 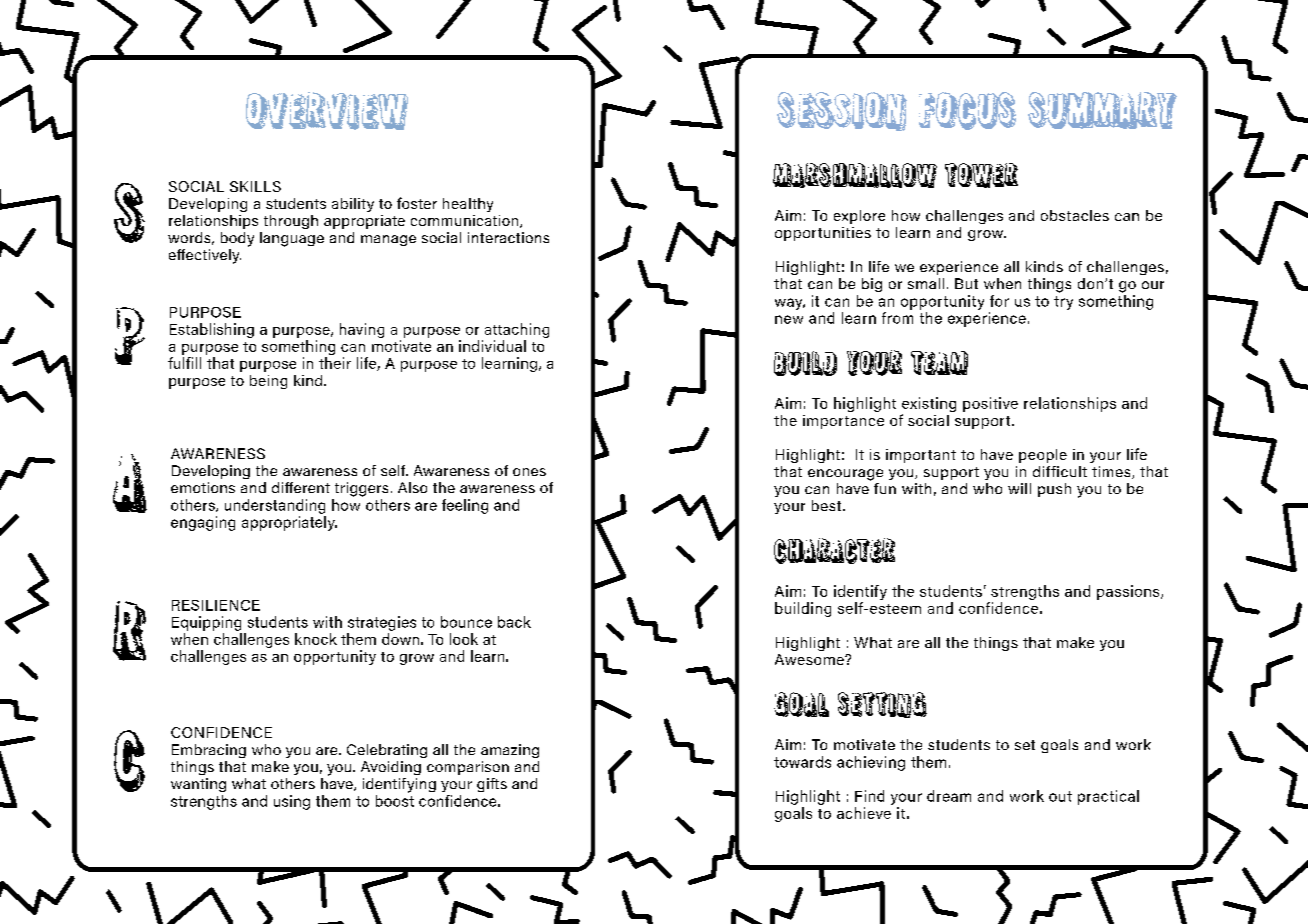 What do you see at coordinates (292, 802) in the screenshot?
I see `using` at bounding box center [292, 802].
